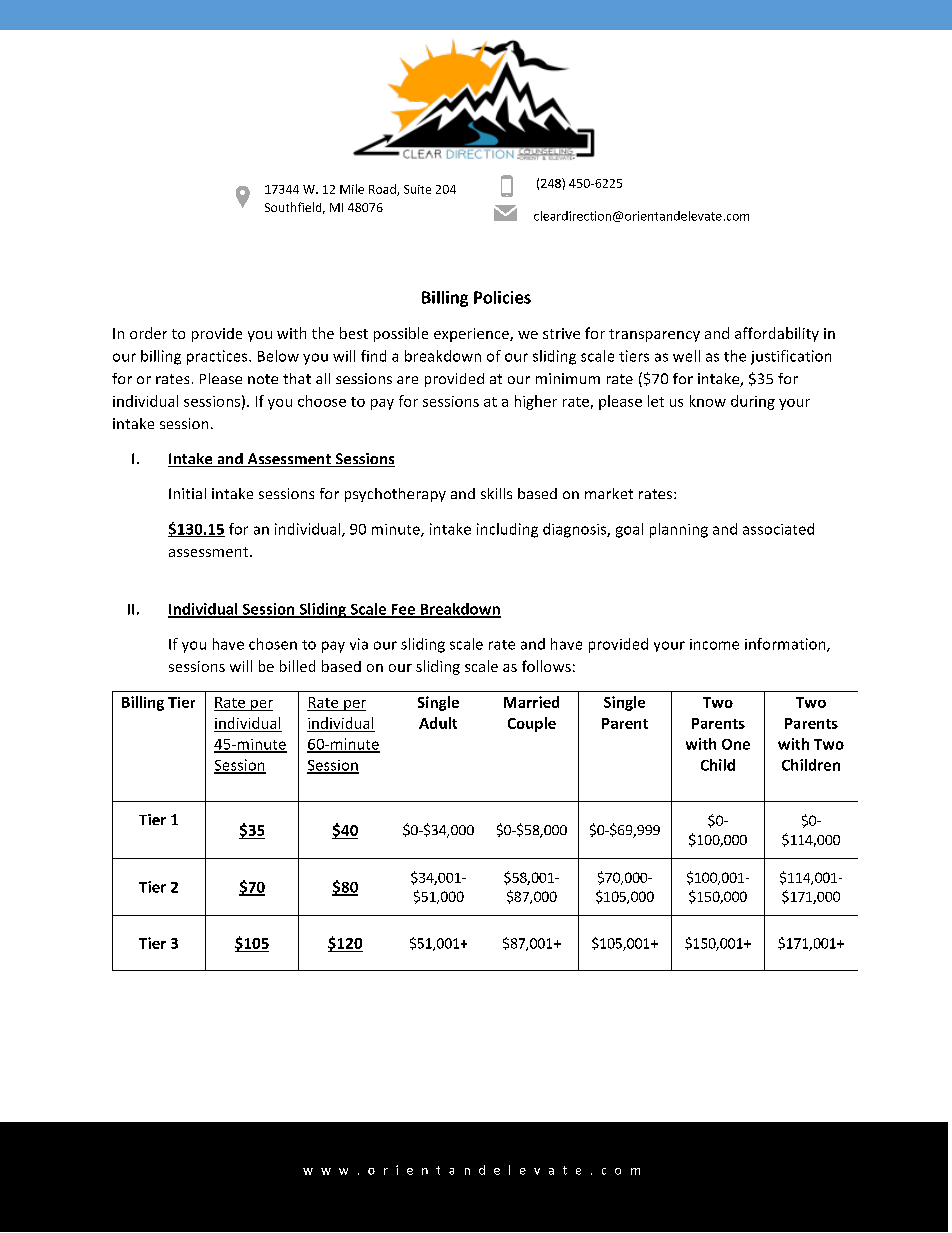 This image has width=952, height=1233. I want to click on Mile, so click(352, 189).
